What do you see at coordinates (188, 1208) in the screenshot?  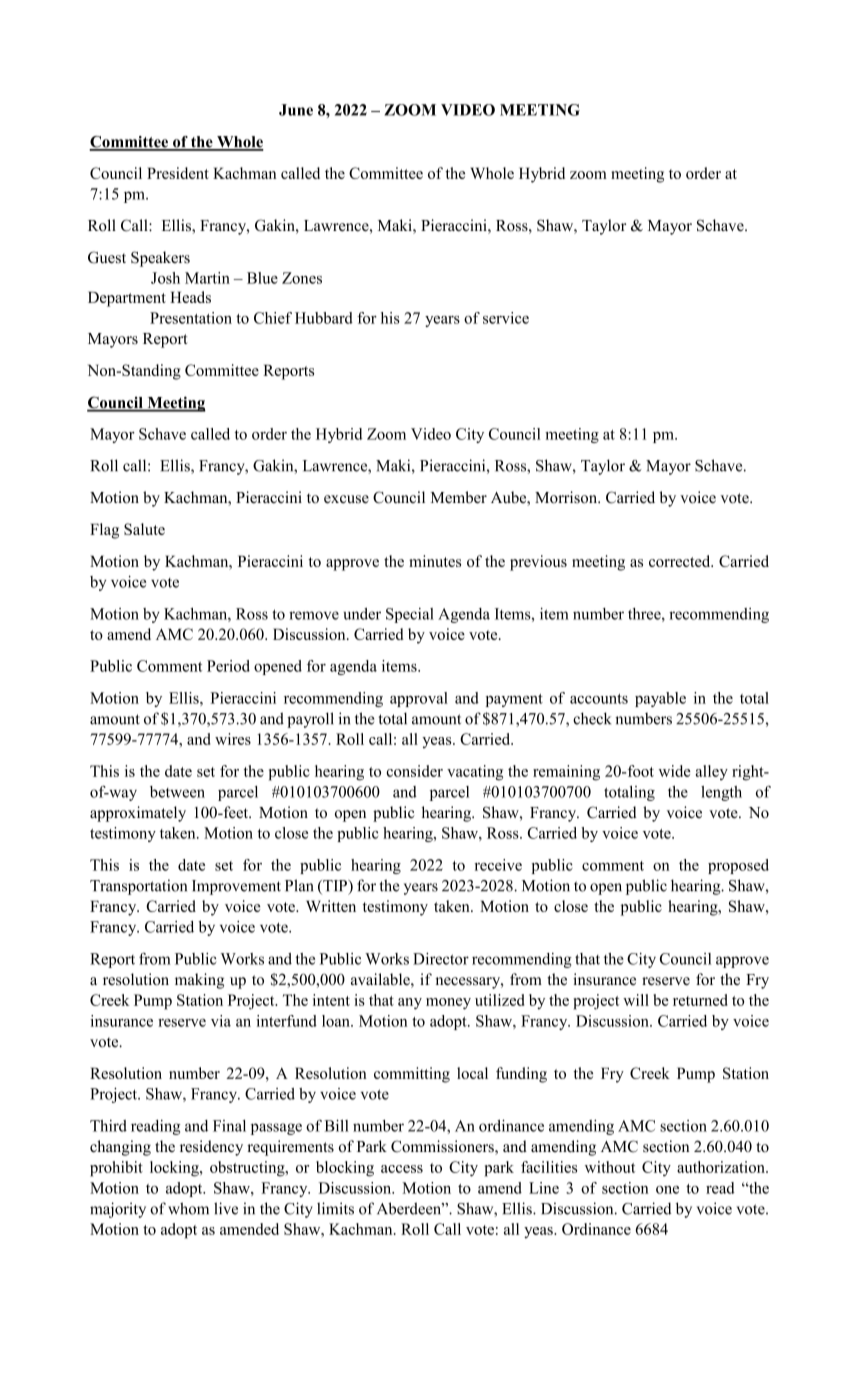 I see `whom` at bounding box center [188, 1208].
